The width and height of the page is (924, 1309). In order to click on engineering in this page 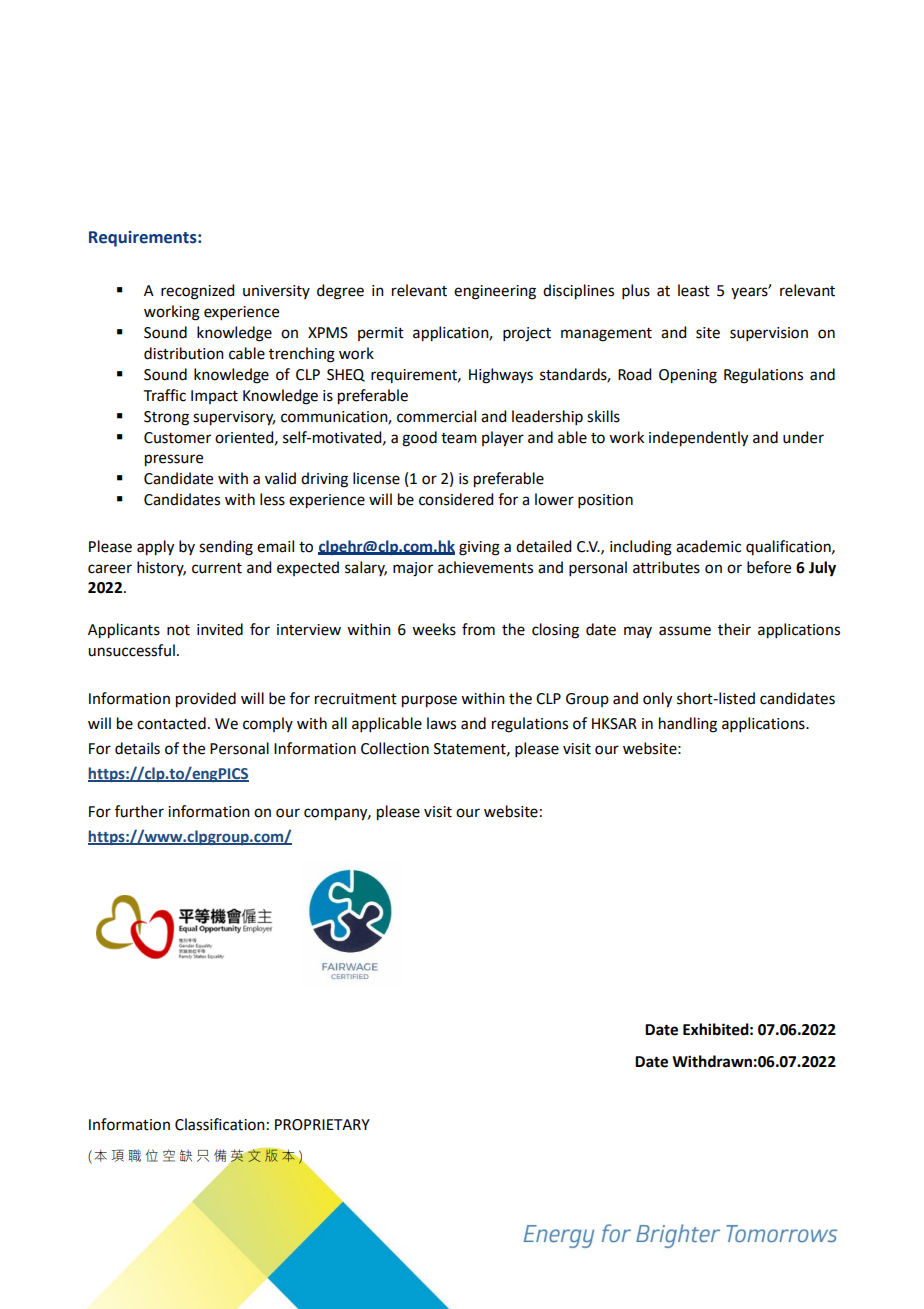, I will do `click(495, 292)`.
